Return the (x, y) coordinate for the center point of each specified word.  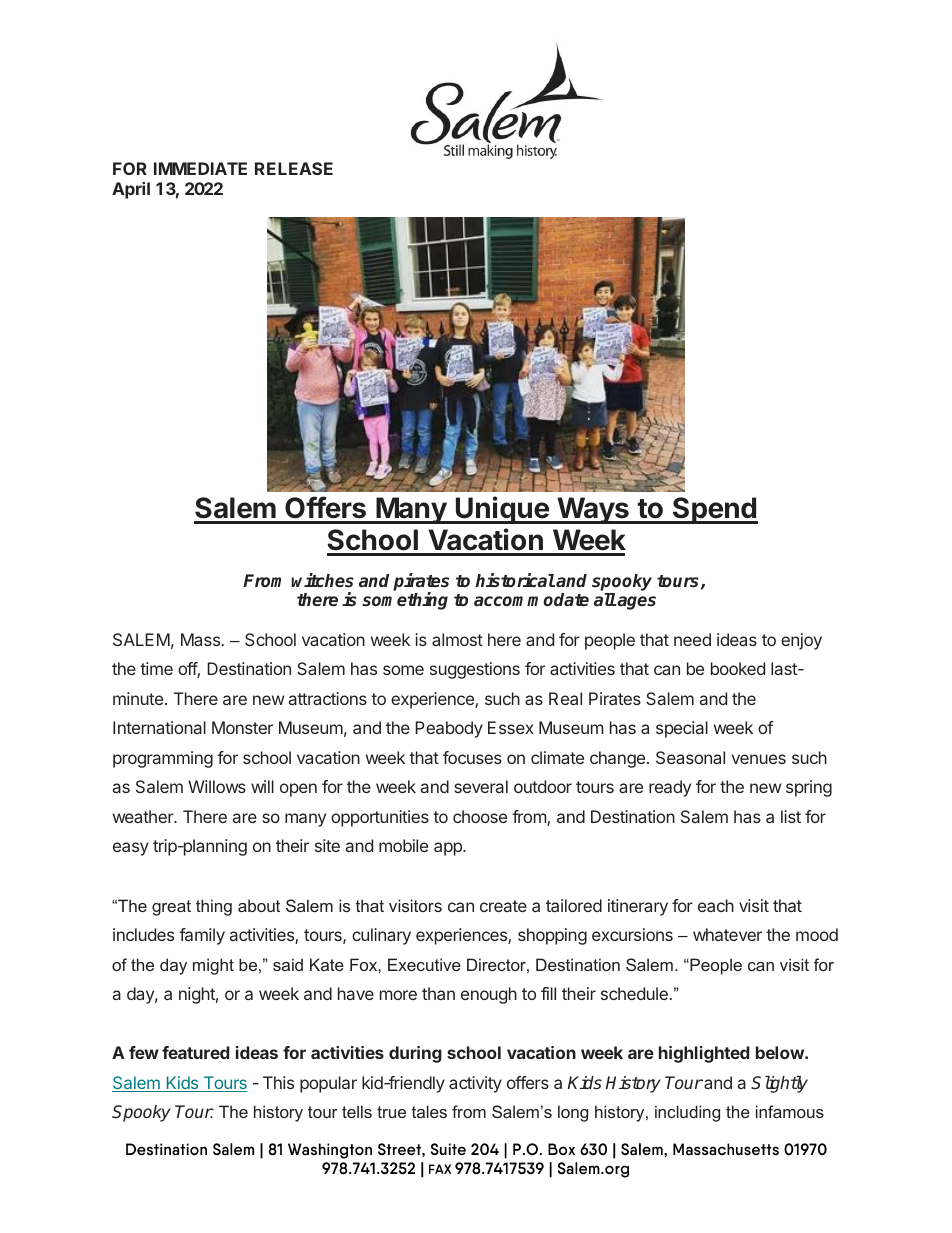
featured (196, 1052)
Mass (202, 639)
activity (475, 1084)
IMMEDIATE (200, 168)
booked (738, 668)
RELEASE (294, 168)
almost (457, 639)
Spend (714, 510)
